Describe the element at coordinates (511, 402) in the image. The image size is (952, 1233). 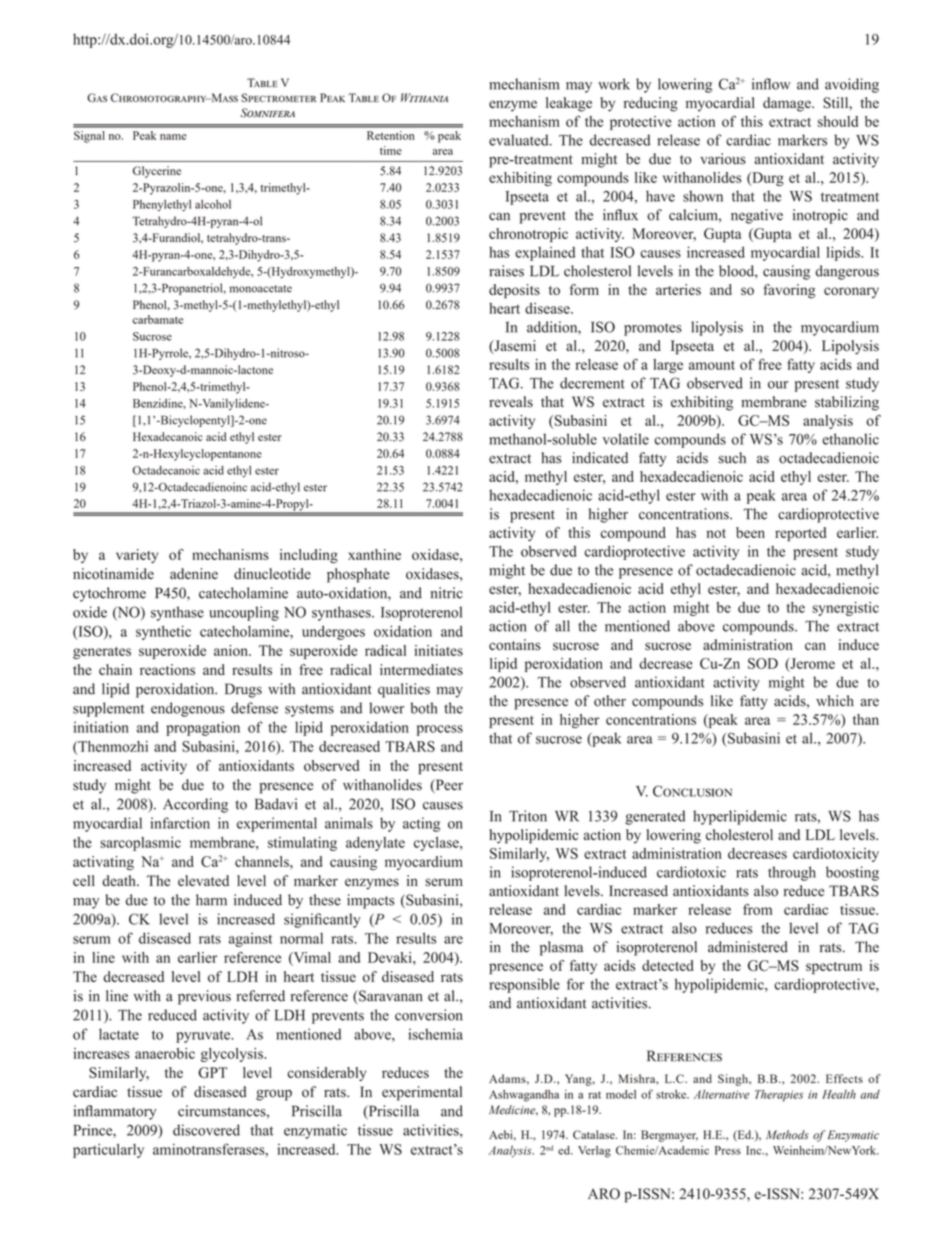
I see `reveals` at that location.
